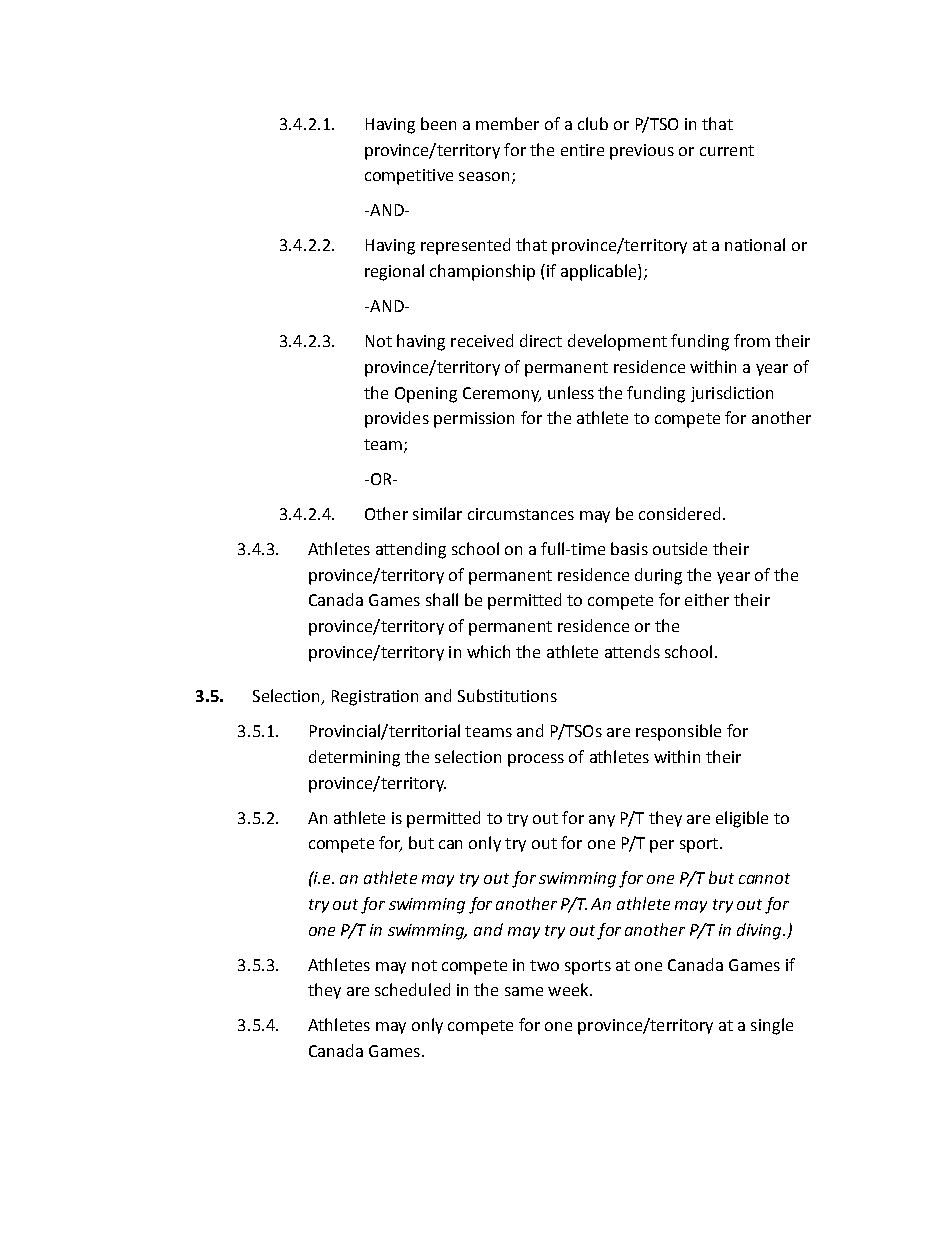  What do you see at coordinates (772, 1026) in the screenshot?
I see `single` at bounding box center [772, 1026].
